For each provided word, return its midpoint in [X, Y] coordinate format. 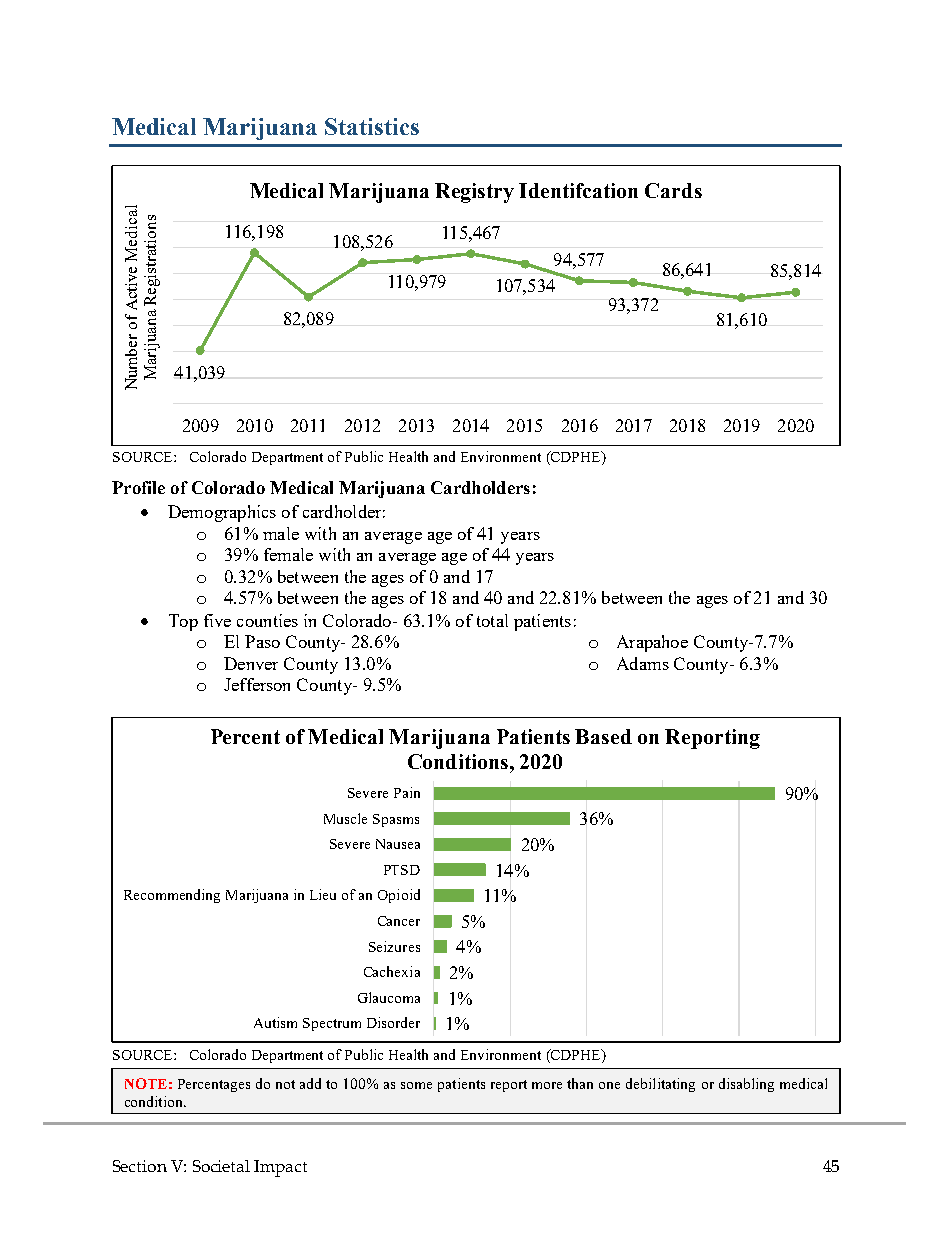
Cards [673, 190]
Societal [221, 1166]
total [492, 620]
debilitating [660, 1085]
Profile [138, 487]
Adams [643, 663]
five [217, 620]
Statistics [372, 126]
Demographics [222, 513]
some [416, 1085]
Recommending [172, 896]
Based [603, 736]
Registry [474, 193]
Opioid [399, 896]
